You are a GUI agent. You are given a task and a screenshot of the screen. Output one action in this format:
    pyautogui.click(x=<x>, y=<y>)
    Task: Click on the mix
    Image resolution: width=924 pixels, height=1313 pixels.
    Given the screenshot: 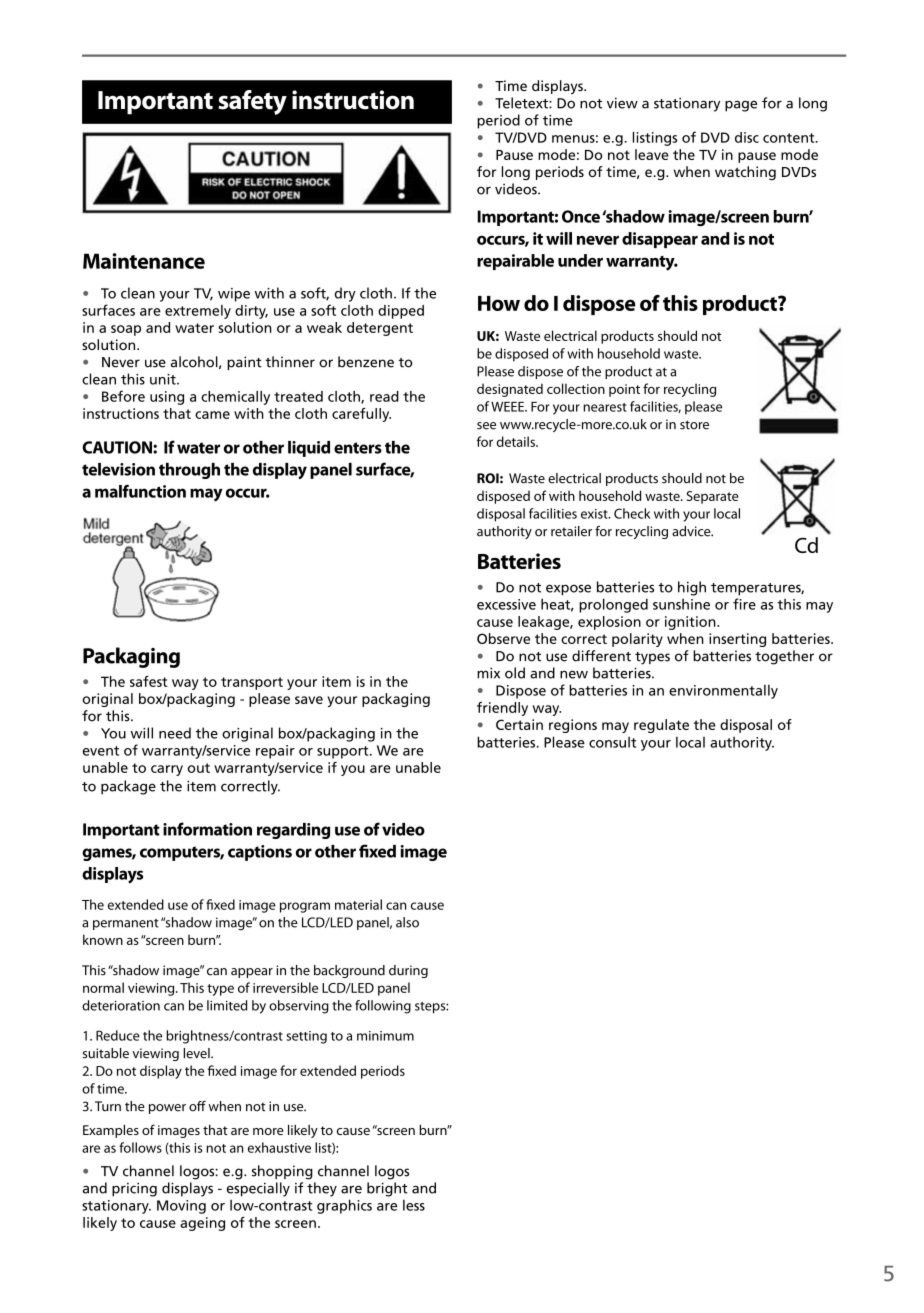 What is the action you would take?
    pyautogui.click(x=488, y=673)
